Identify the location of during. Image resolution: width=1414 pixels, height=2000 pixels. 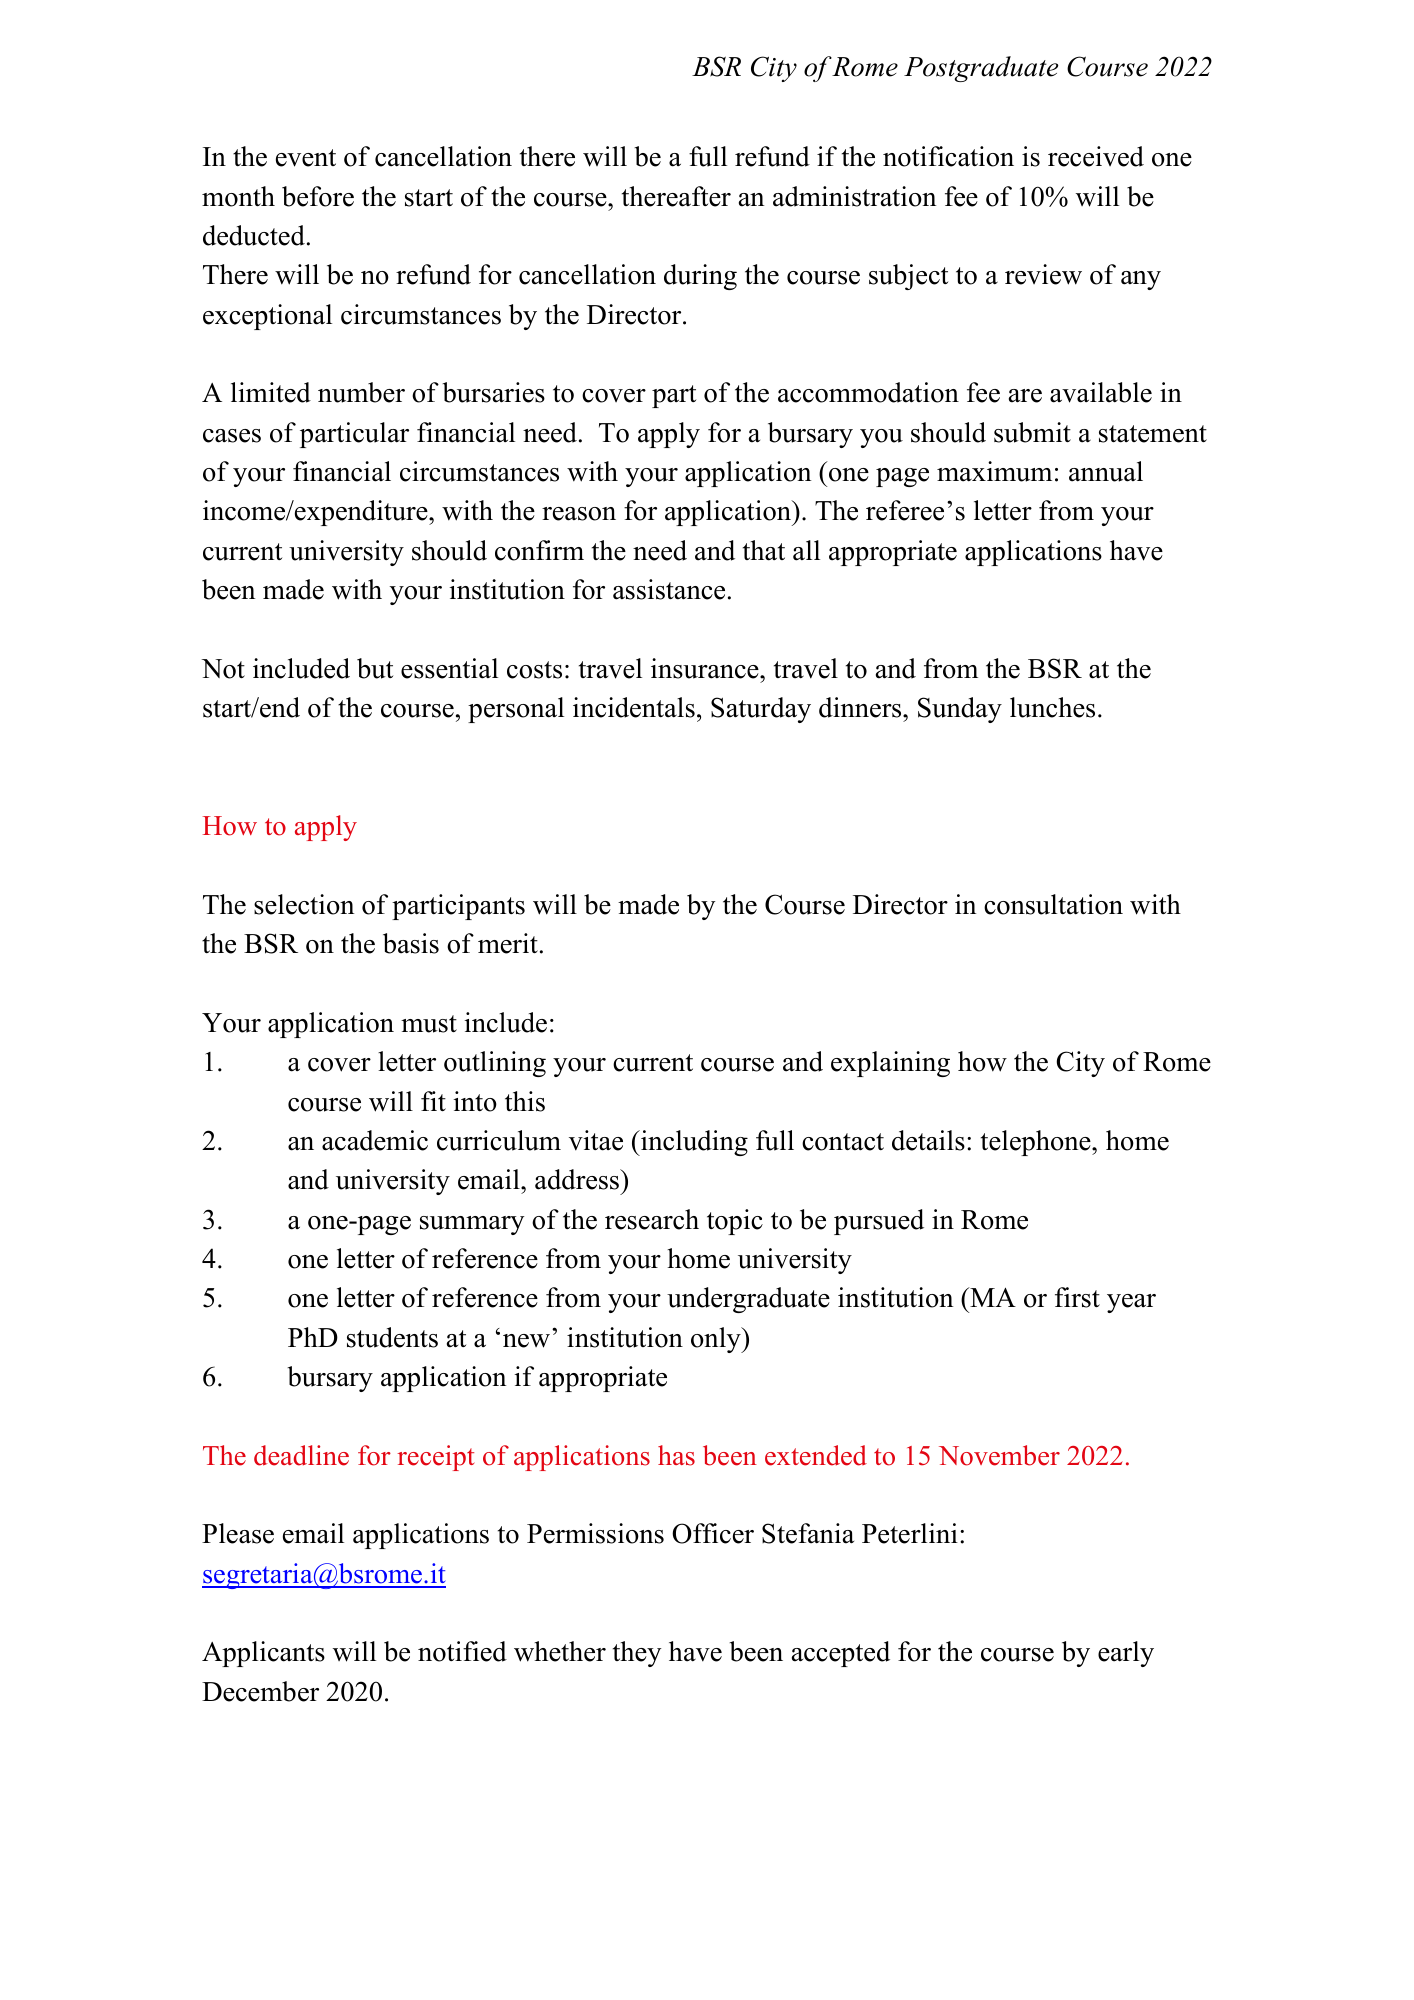
(700, 277).
